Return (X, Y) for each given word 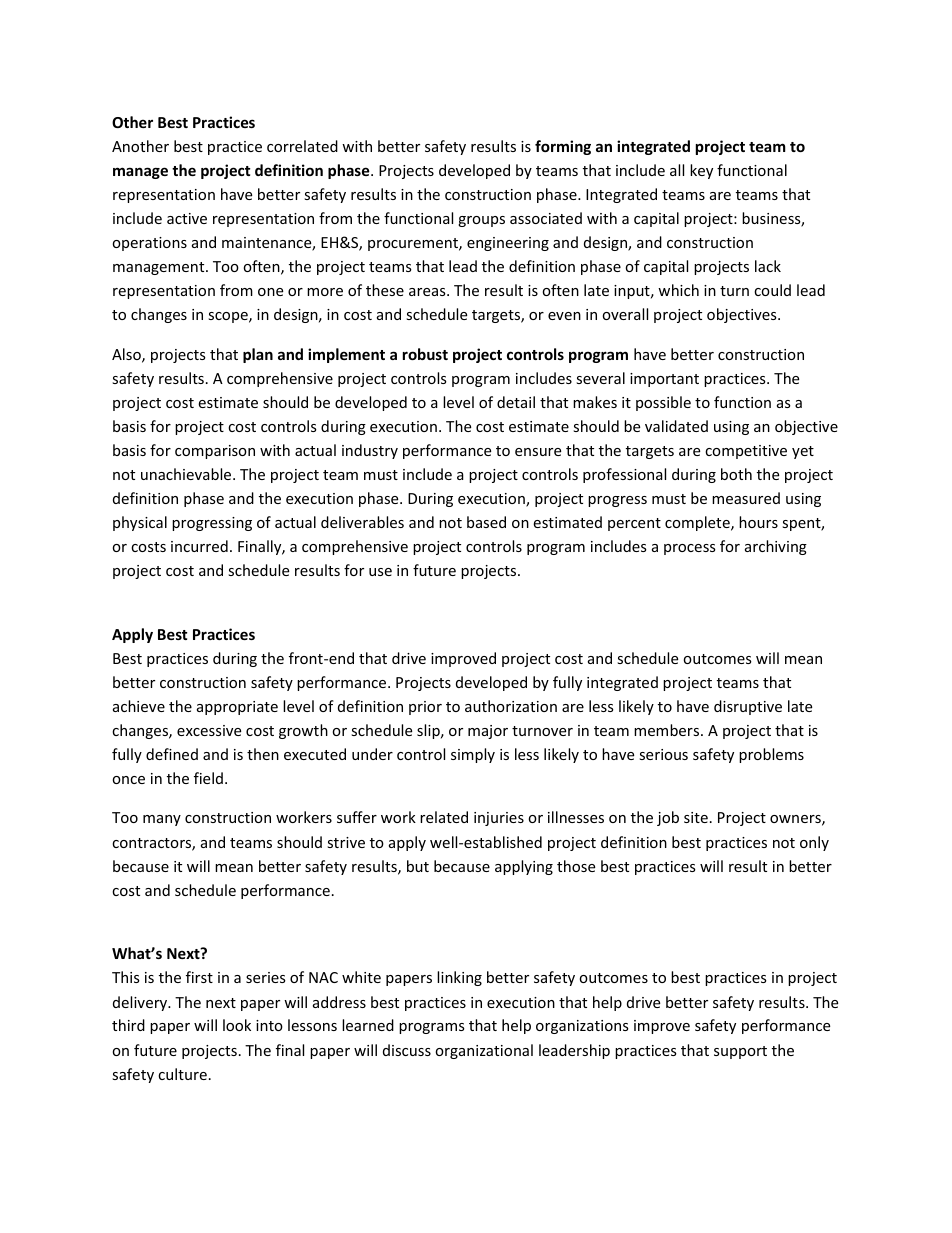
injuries (499, 819)
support (740, 1052)
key (701, 171)
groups (481, 221)
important (664, 380)
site (696, 817)
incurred (199, 546)
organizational (484, 1051)
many (162, 820)
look (237, 1025)
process (690, 549)
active (187, 218)
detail (516, 402)
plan (258, 355)
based (486, 522)
